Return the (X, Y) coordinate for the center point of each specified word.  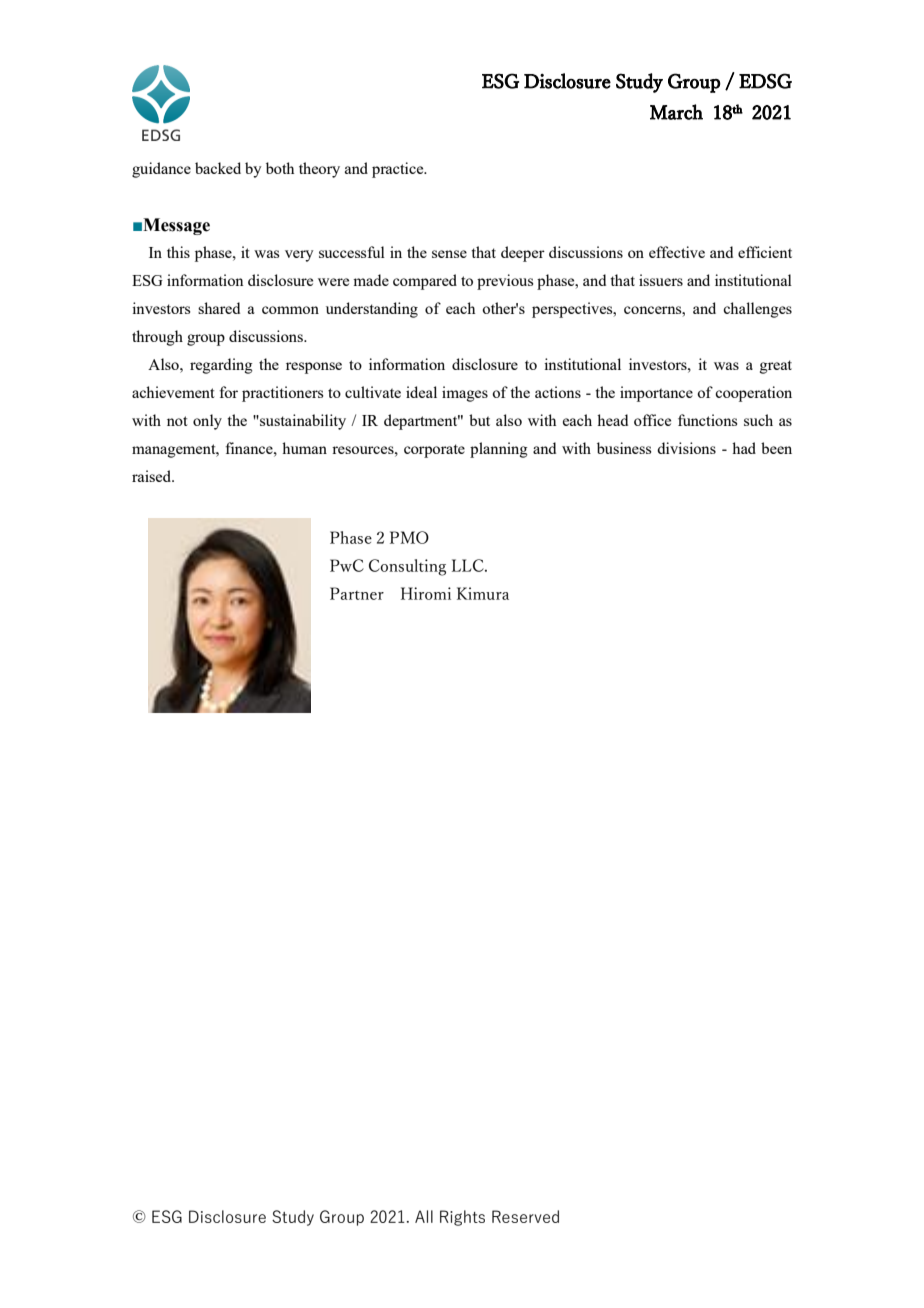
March (676, 112)
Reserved (525, 1216)
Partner (357, 593)
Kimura (483, 593)
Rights (462, 1218)
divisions (686, 448)
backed (218, 168)
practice (399, 170)
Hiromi (426, 593)
